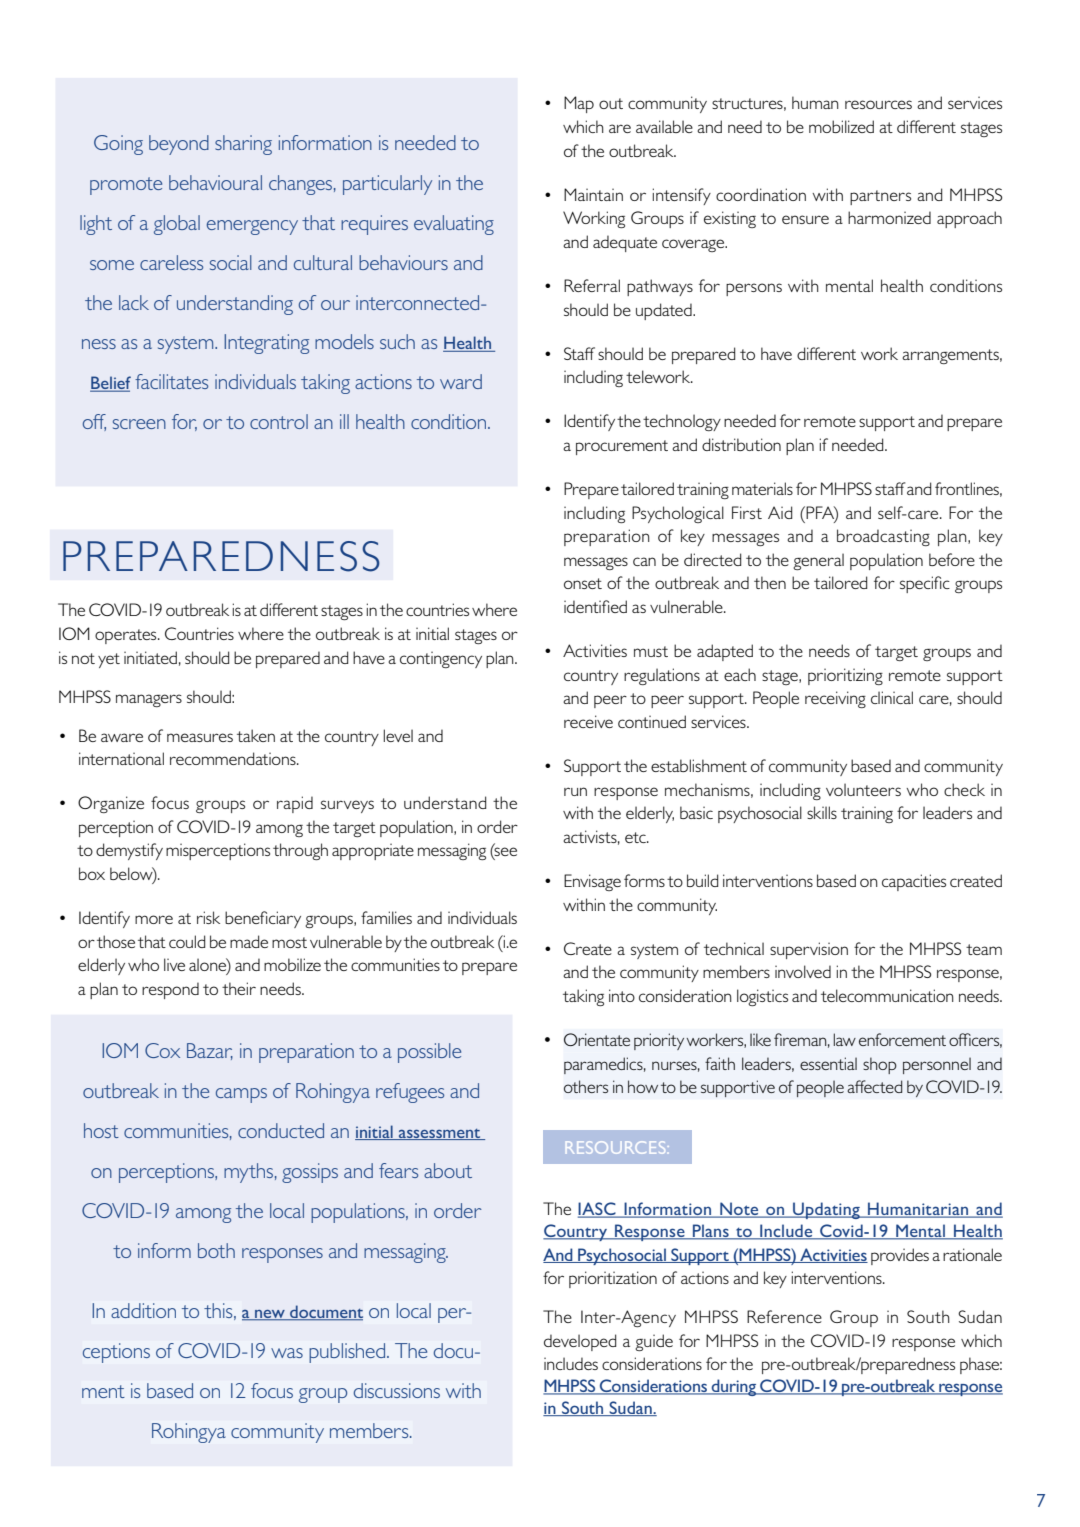 This image has height=1527, width=1080. I want to click on broadcasting, so click(883, 537).
